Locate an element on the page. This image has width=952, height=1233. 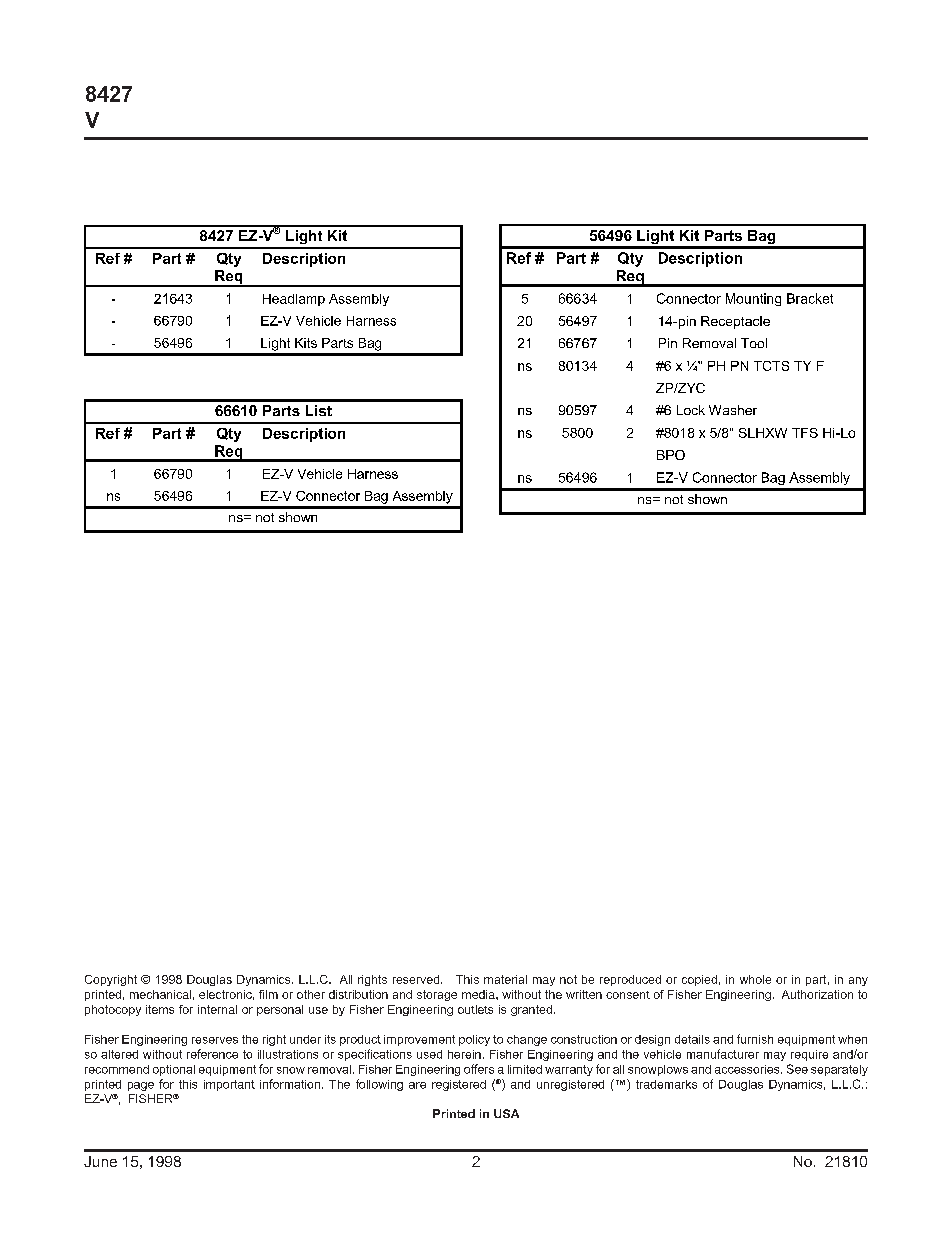
important is located at coordinates (229, 1085).
